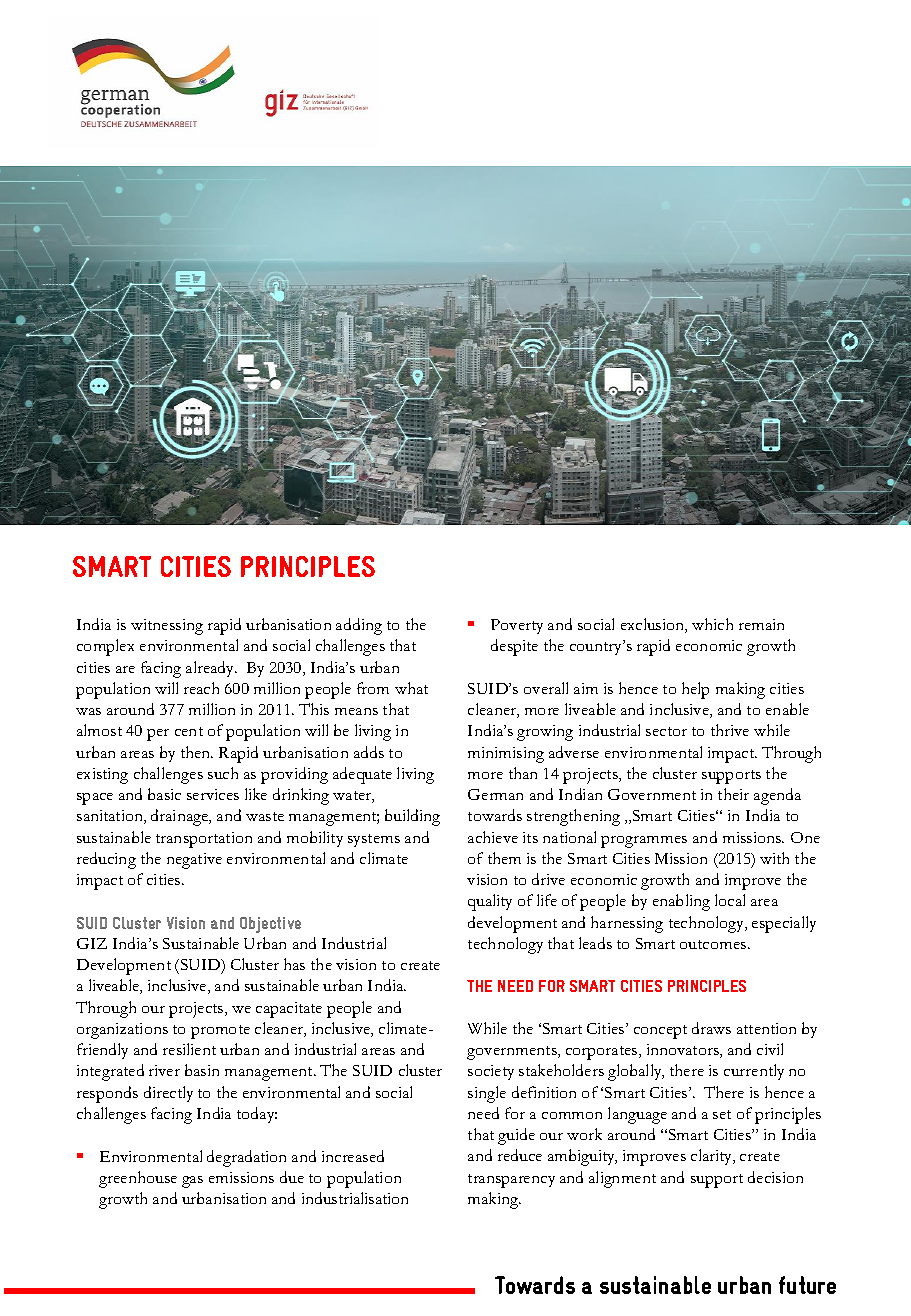 This screenshot has height=1316, width=911. I want to click on their, so click(733, 794).
